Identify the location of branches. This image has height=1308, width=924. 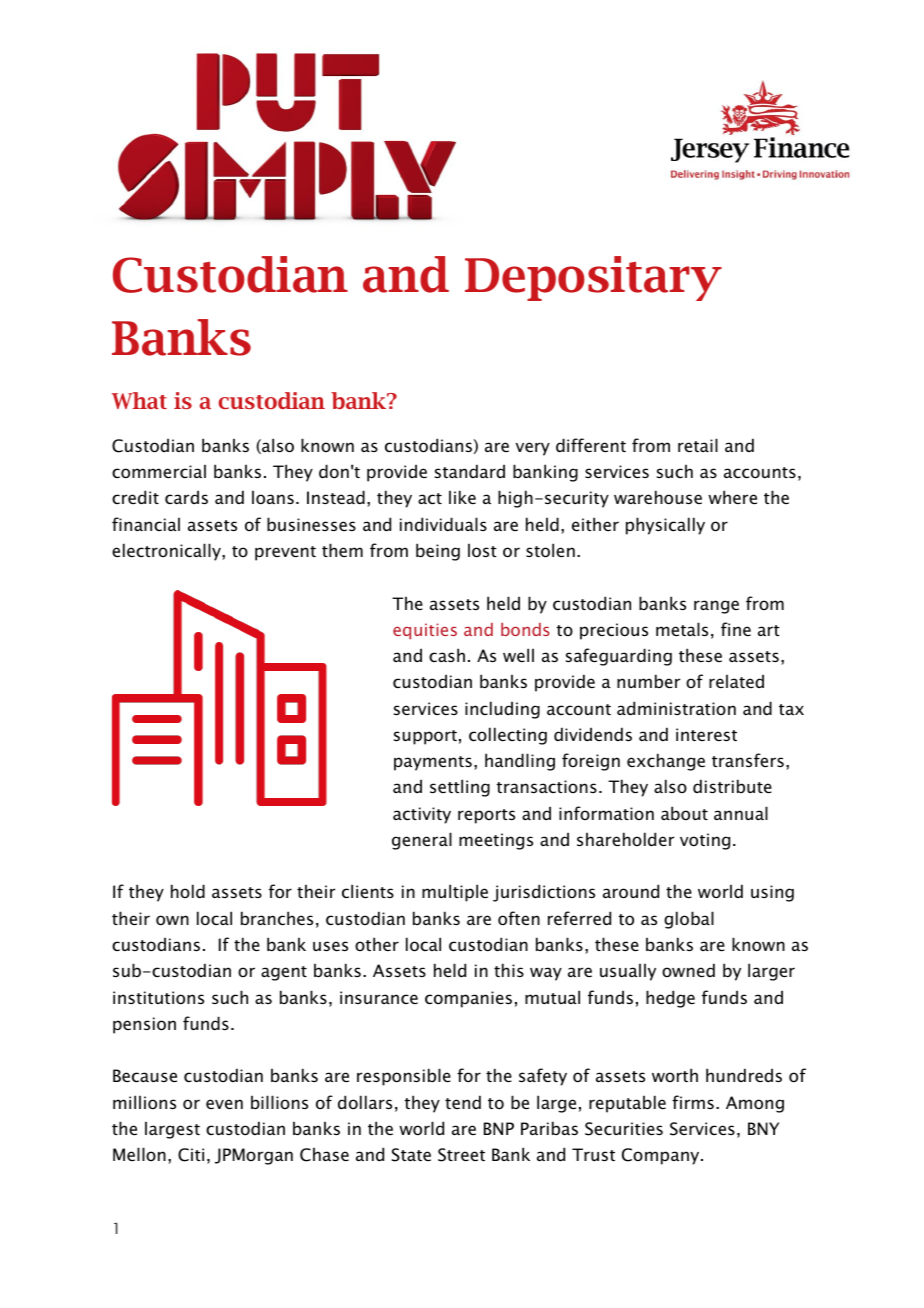
(277, 918).
